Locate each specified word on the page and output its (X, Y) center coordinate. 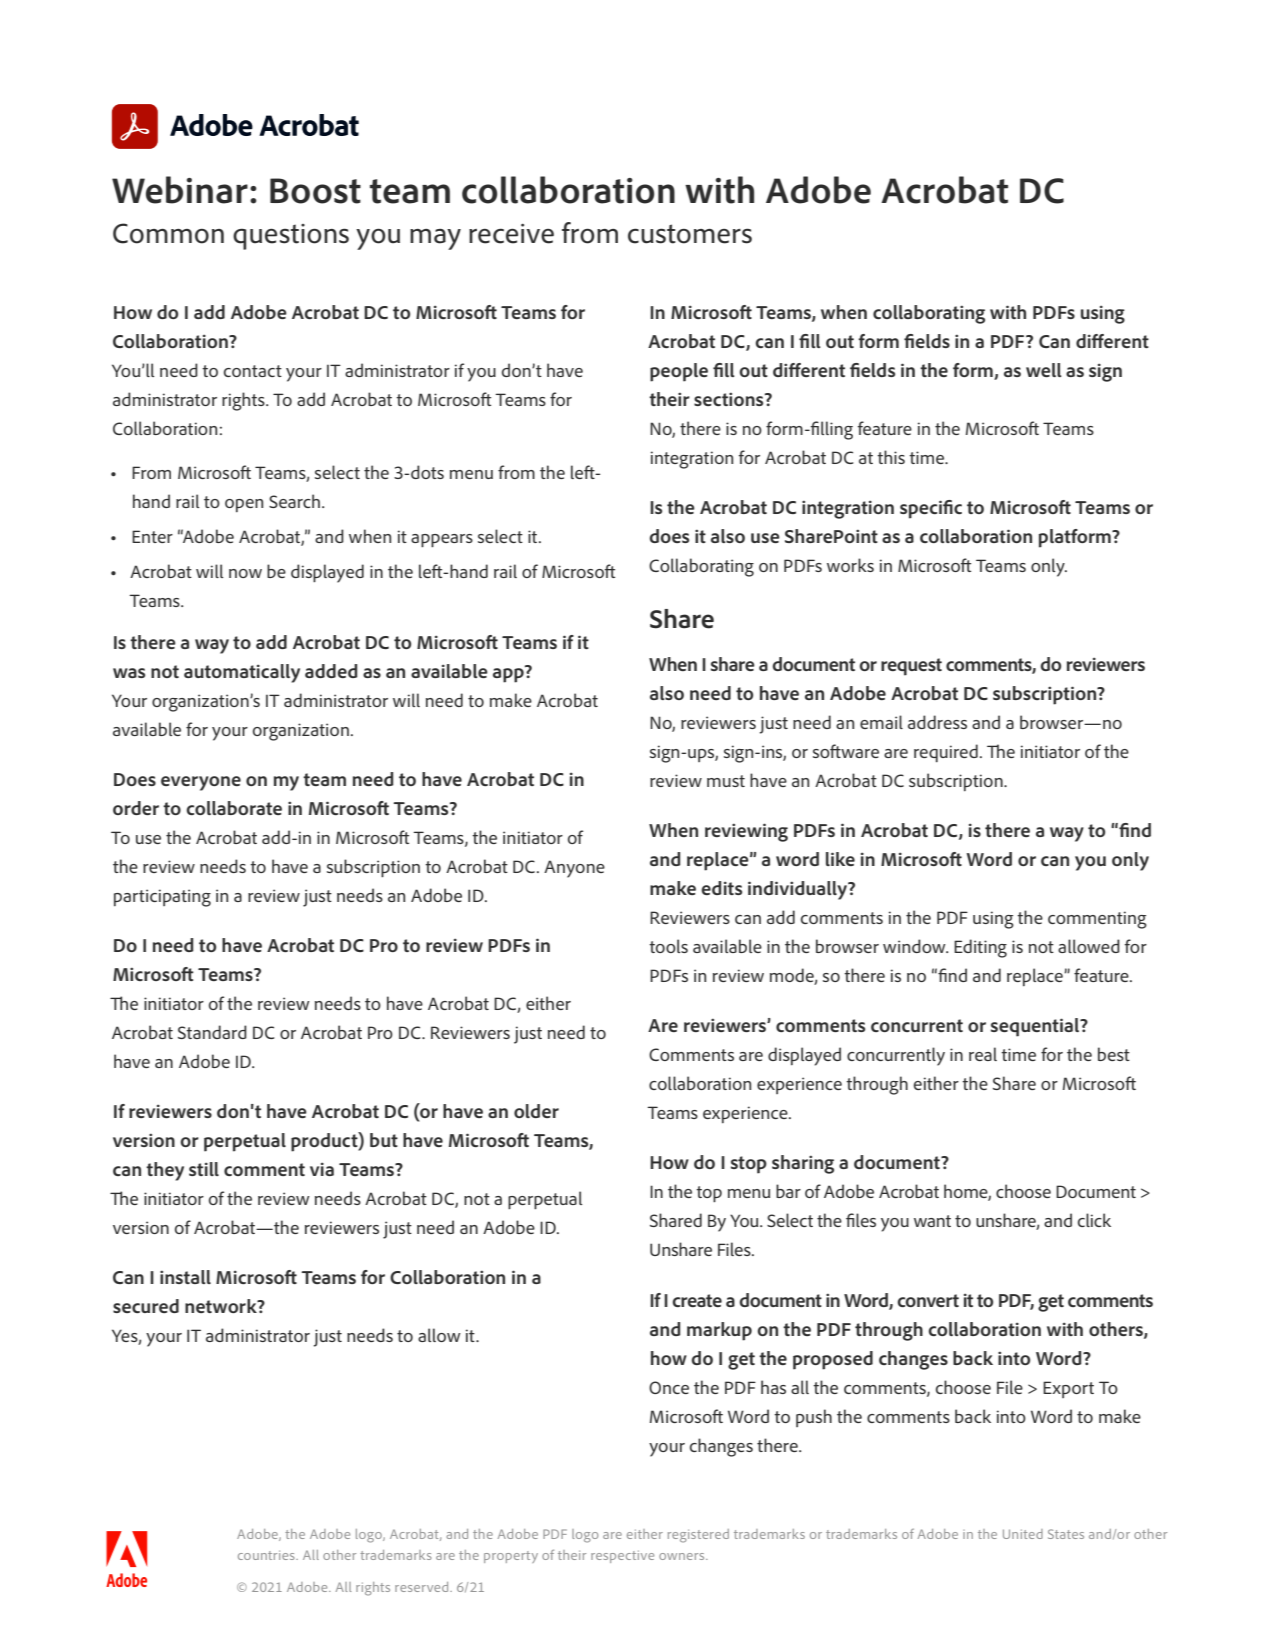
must (726, 781)
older (536, 1111)
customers (690, 234)
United (1023, 1534)
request (911, 667)
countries (267, 1555)
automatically (242, 673)
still (204, 1169)
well (1044, 370)
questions (291, 237)
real (983, 1054)
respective (622, 1556)
